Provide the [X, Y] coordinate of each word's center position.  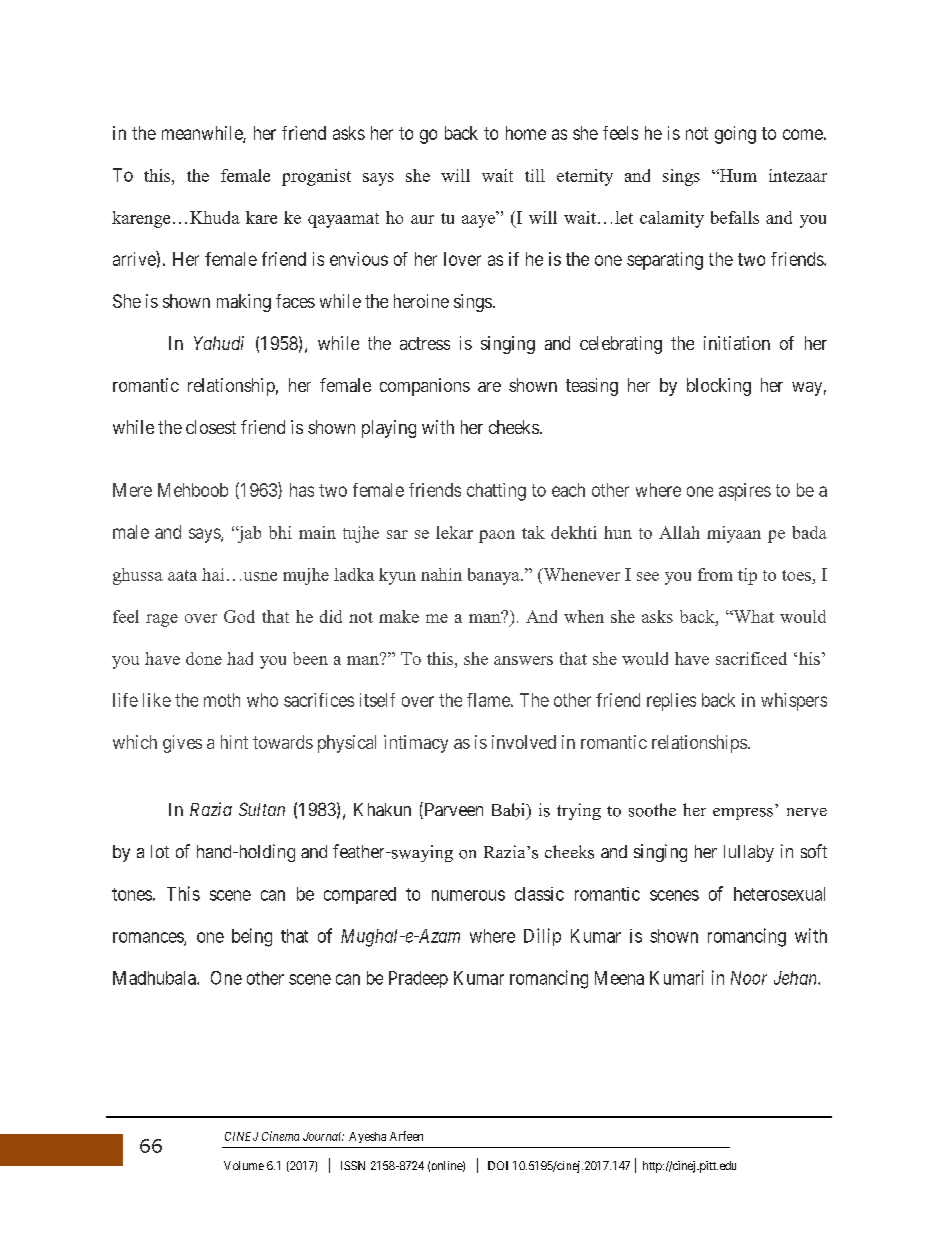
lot [160, 851]
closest [211, 427]
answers [523, 660]
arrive [135, 258]
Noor [749, 978]
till [535, 175]
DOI [498, 1165]
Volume [244, 1165]
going [735, 135]
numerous [468, 895]
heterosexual [779, 894]
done [204, 658]
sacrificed [751, 658]
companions [425, 387]
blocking [719, 387]
